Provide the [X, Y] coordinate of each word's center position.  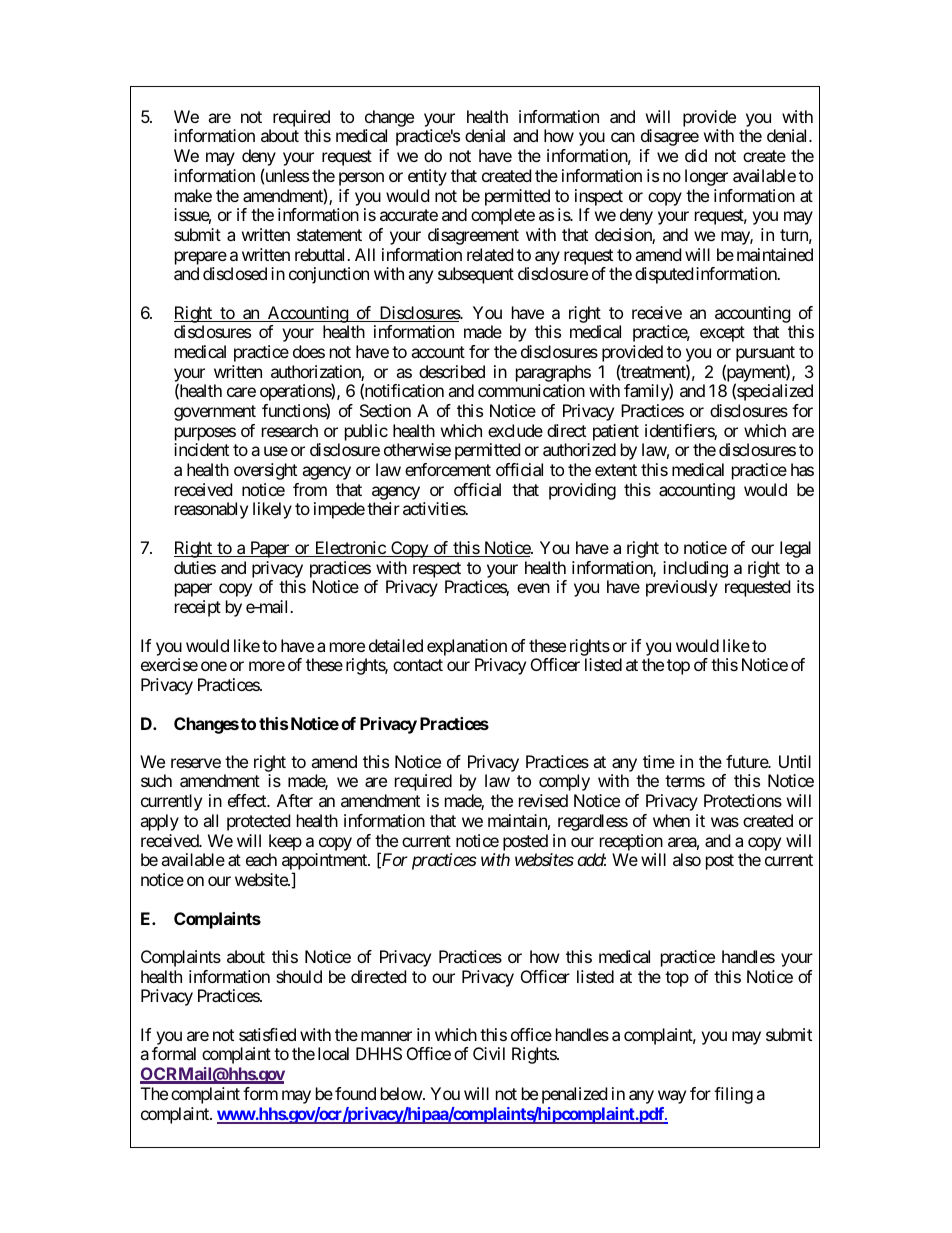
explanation [467, 647]
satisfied [267, 1034]
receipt [198, 608]
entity [427, 177]
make [193, 195]
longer [706, 177]
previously [682, 588]
